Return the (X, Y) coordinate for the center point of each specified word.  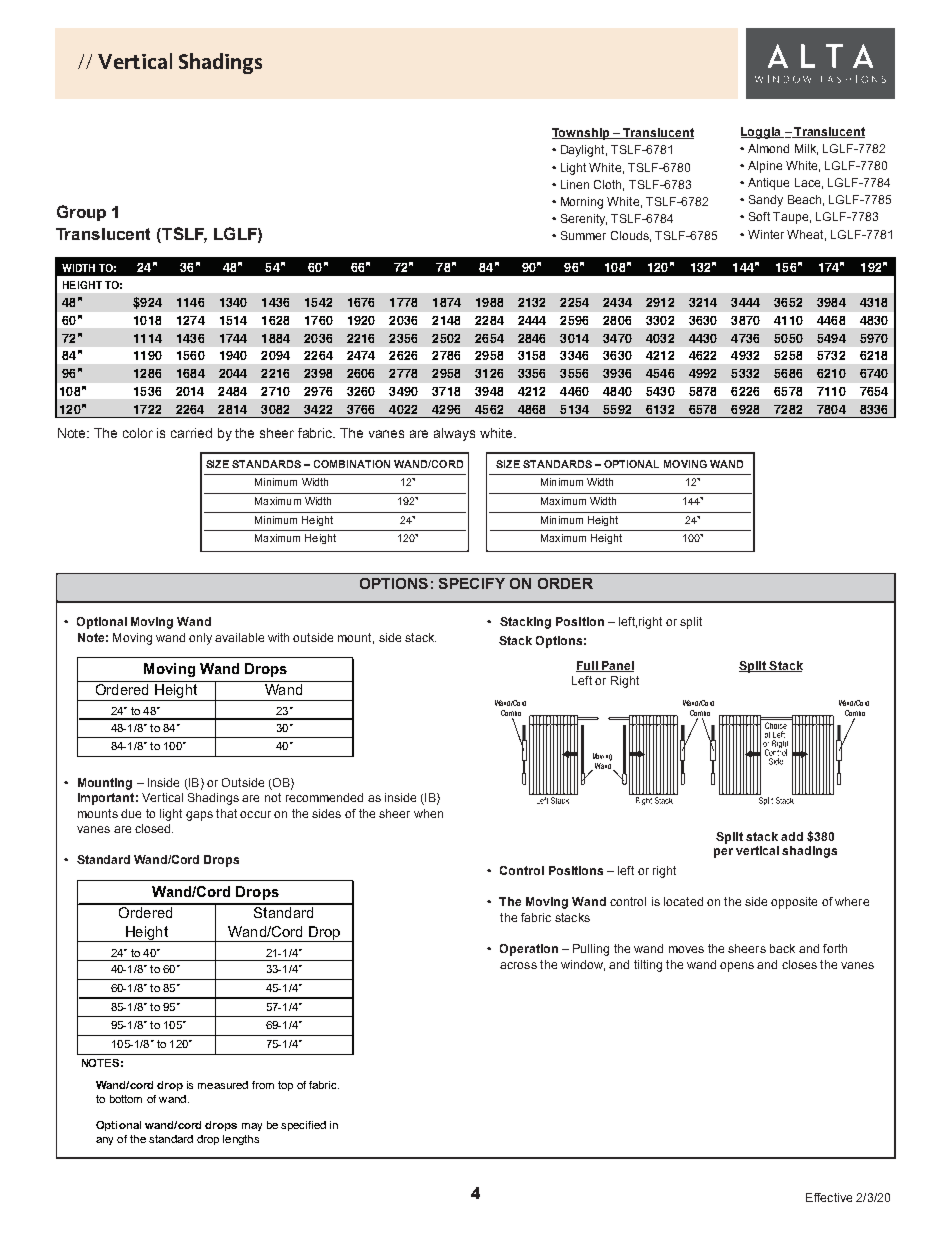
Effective (829, 1197)
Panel (617, 666)
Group (81, 213)
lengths (241, 1140)
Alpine (765, 167)
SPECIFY (472, 583)
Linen (575, 184)
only (200, 639)
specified (303, 1126)
